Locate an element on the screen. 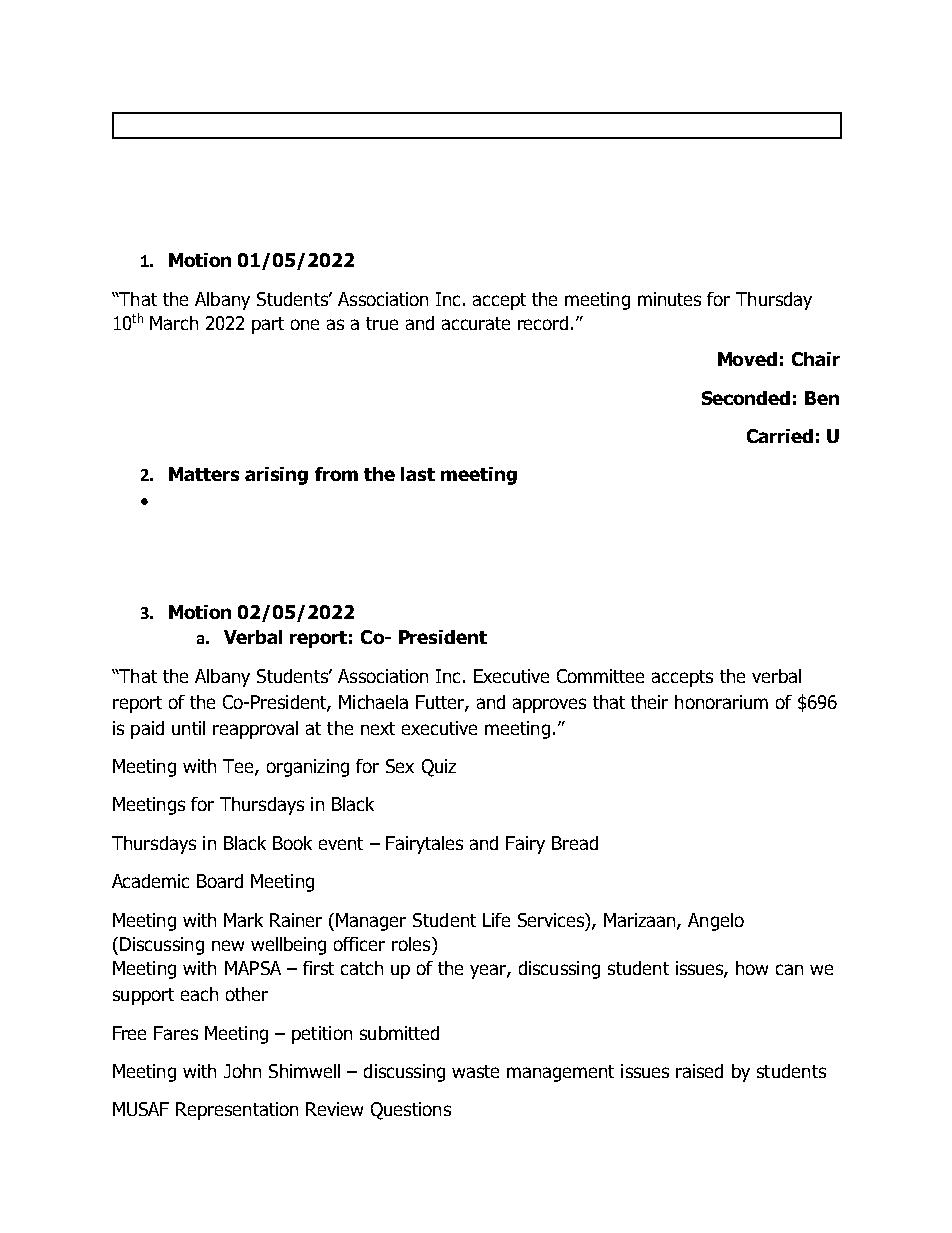 The width and height of the screenshot is (952, 1233). Matters is located at coordinates (204, 474).
